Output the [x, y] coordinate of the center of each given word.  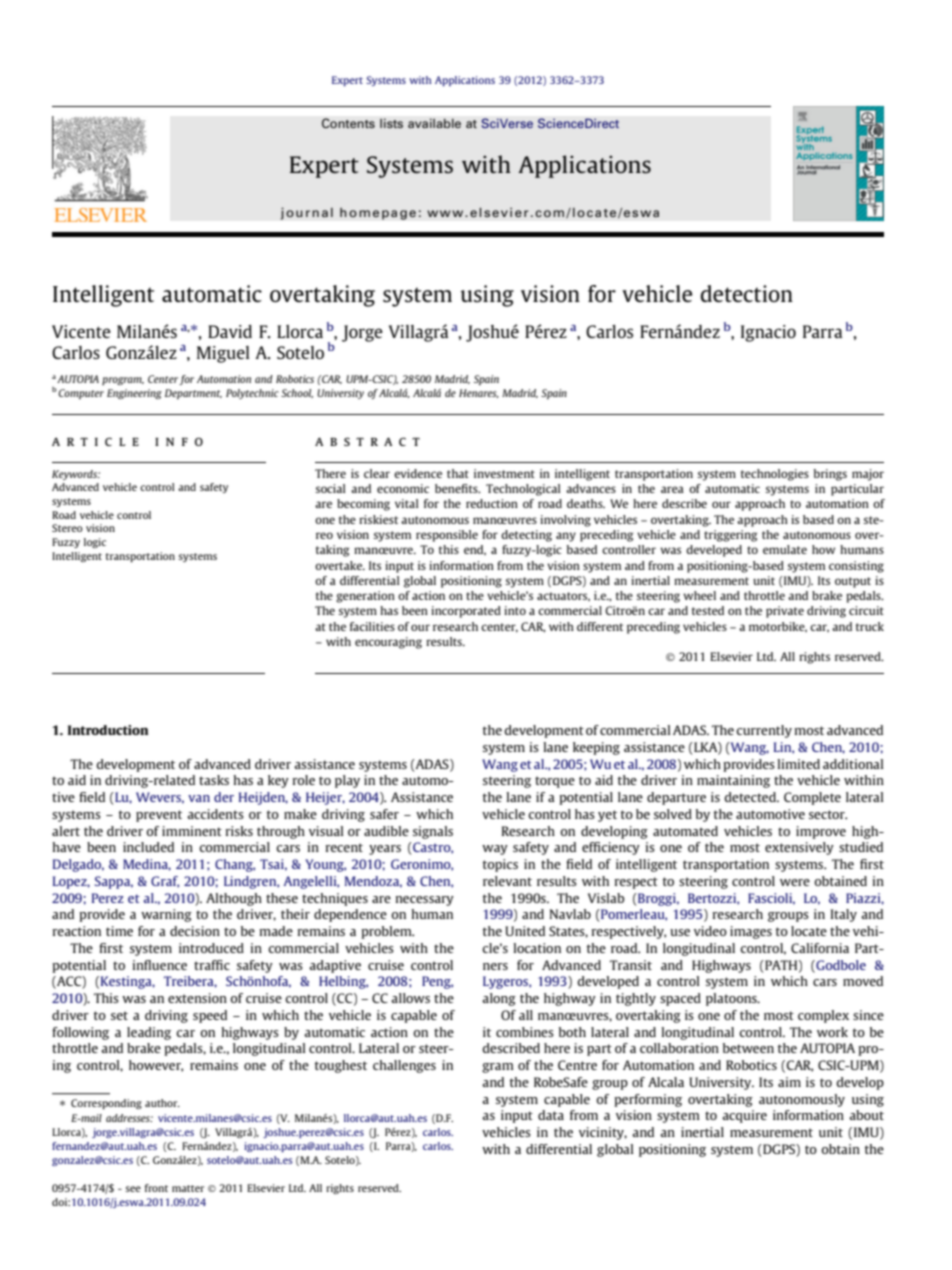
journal [307, 213]
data [551, 1115]
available [434, 123]
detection [747, 293]
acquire [744, 1116]
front [156, 1188]
